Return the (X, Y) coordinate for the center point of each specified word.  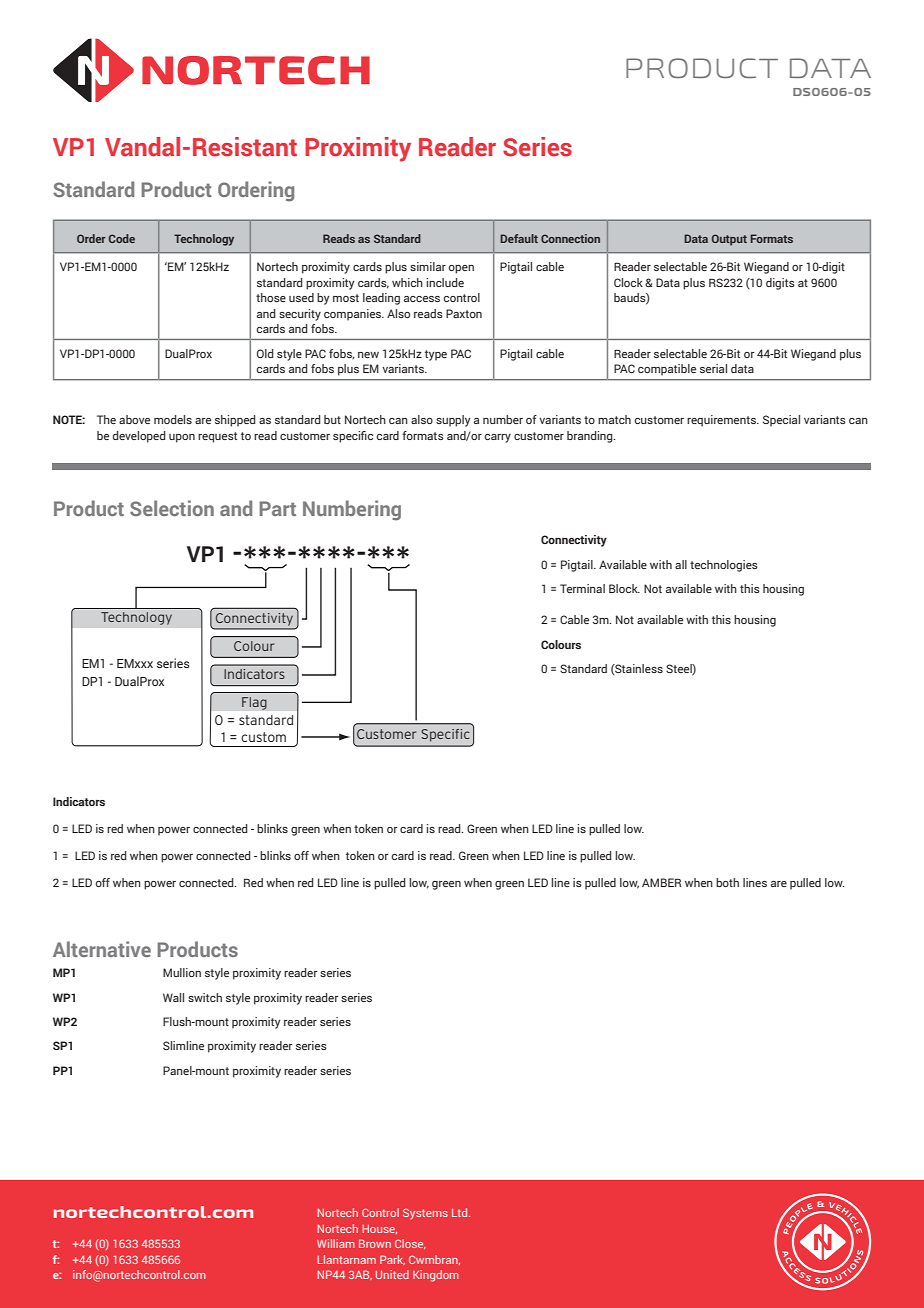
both (727, 882)
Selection (172, 508)
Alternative (102, 949)
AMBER (661, 882)
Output (729, 240)
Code (122, 238)
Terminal (582, 588)
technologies (724, 566)
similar (428, 266)
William (336, 1243)
